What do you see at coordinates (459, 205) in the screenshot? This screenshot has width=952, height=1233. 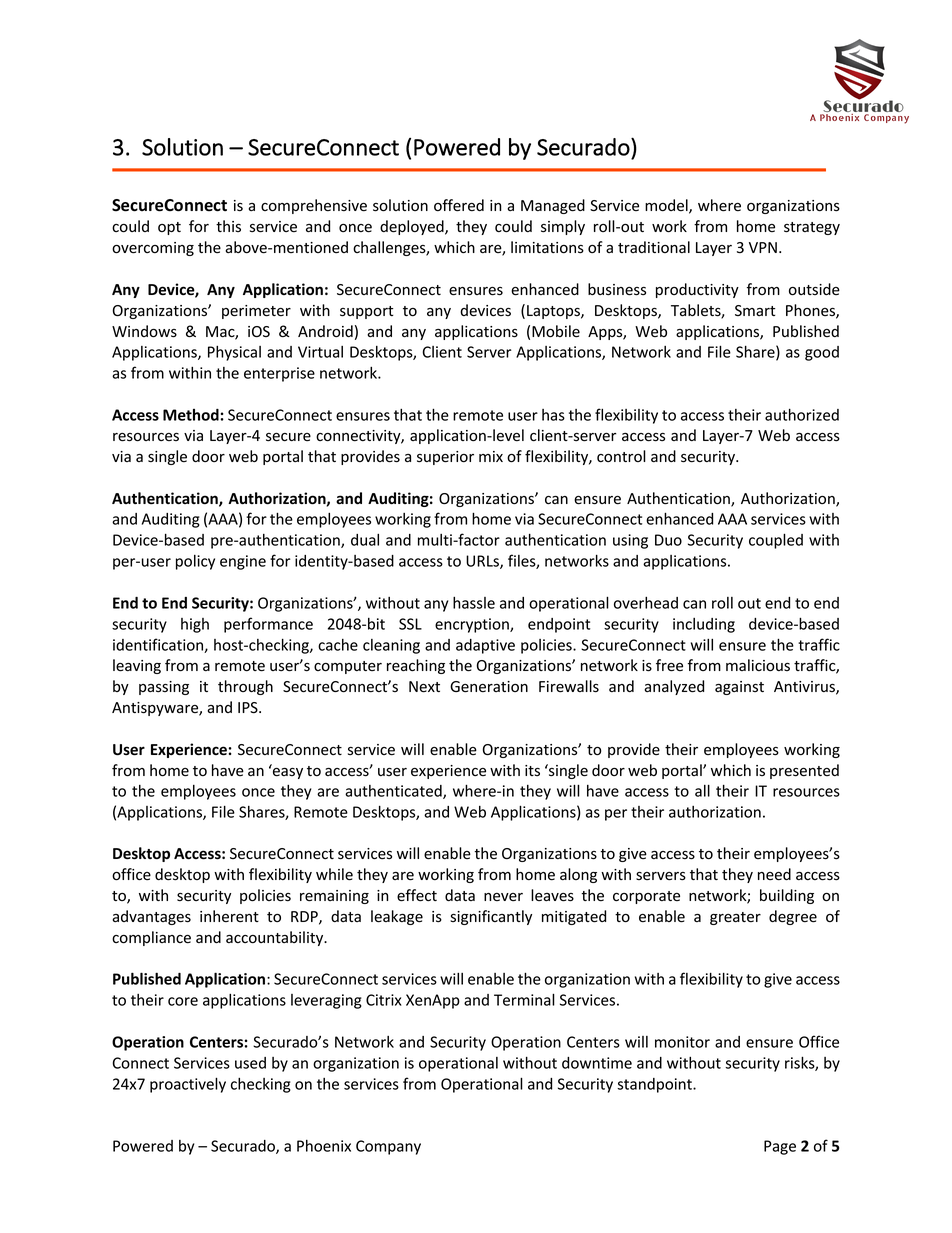 I see `offered` at bounding box center [459, 205].
